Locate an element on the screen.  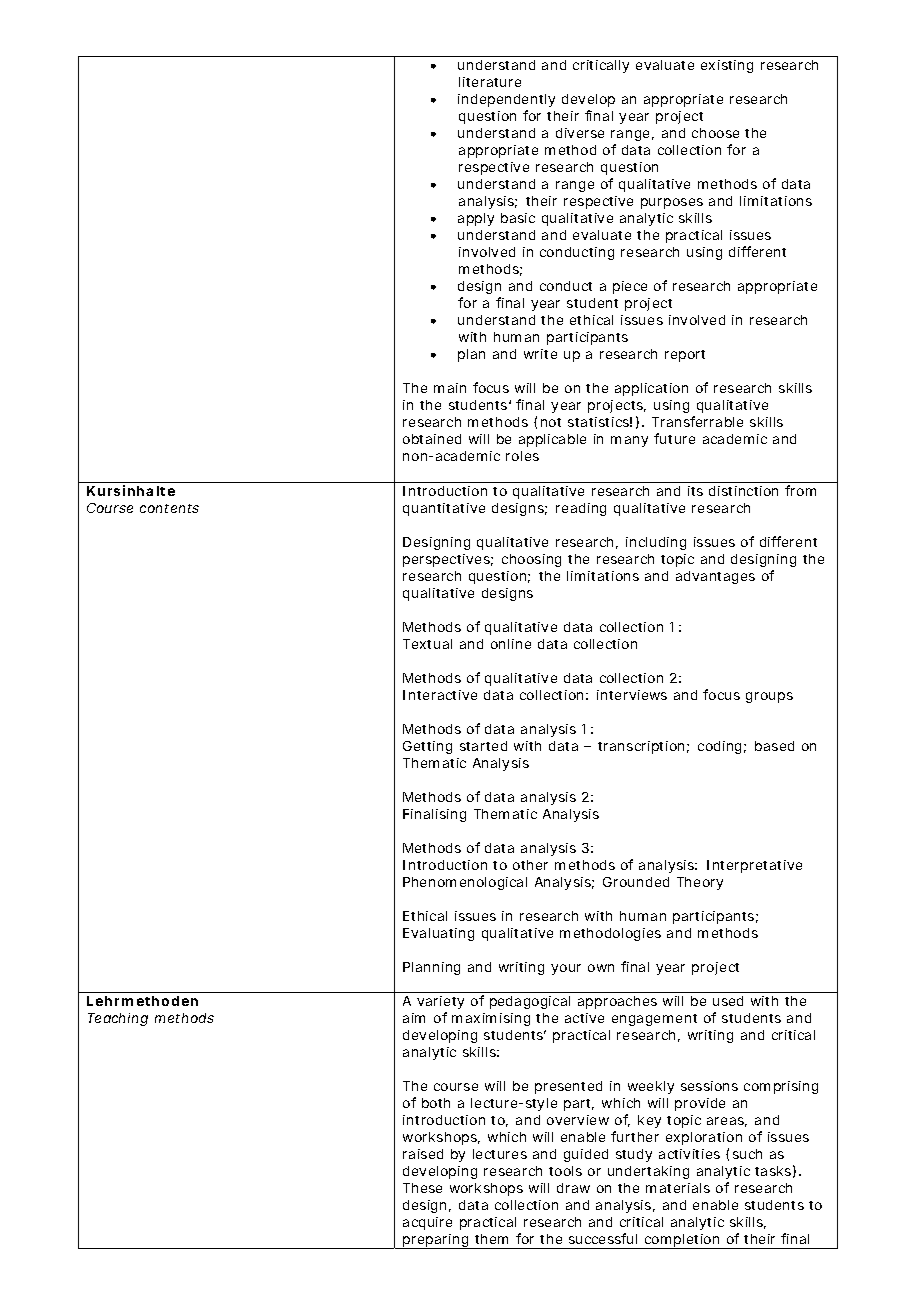
independently is located at coordinates (506, 100).
